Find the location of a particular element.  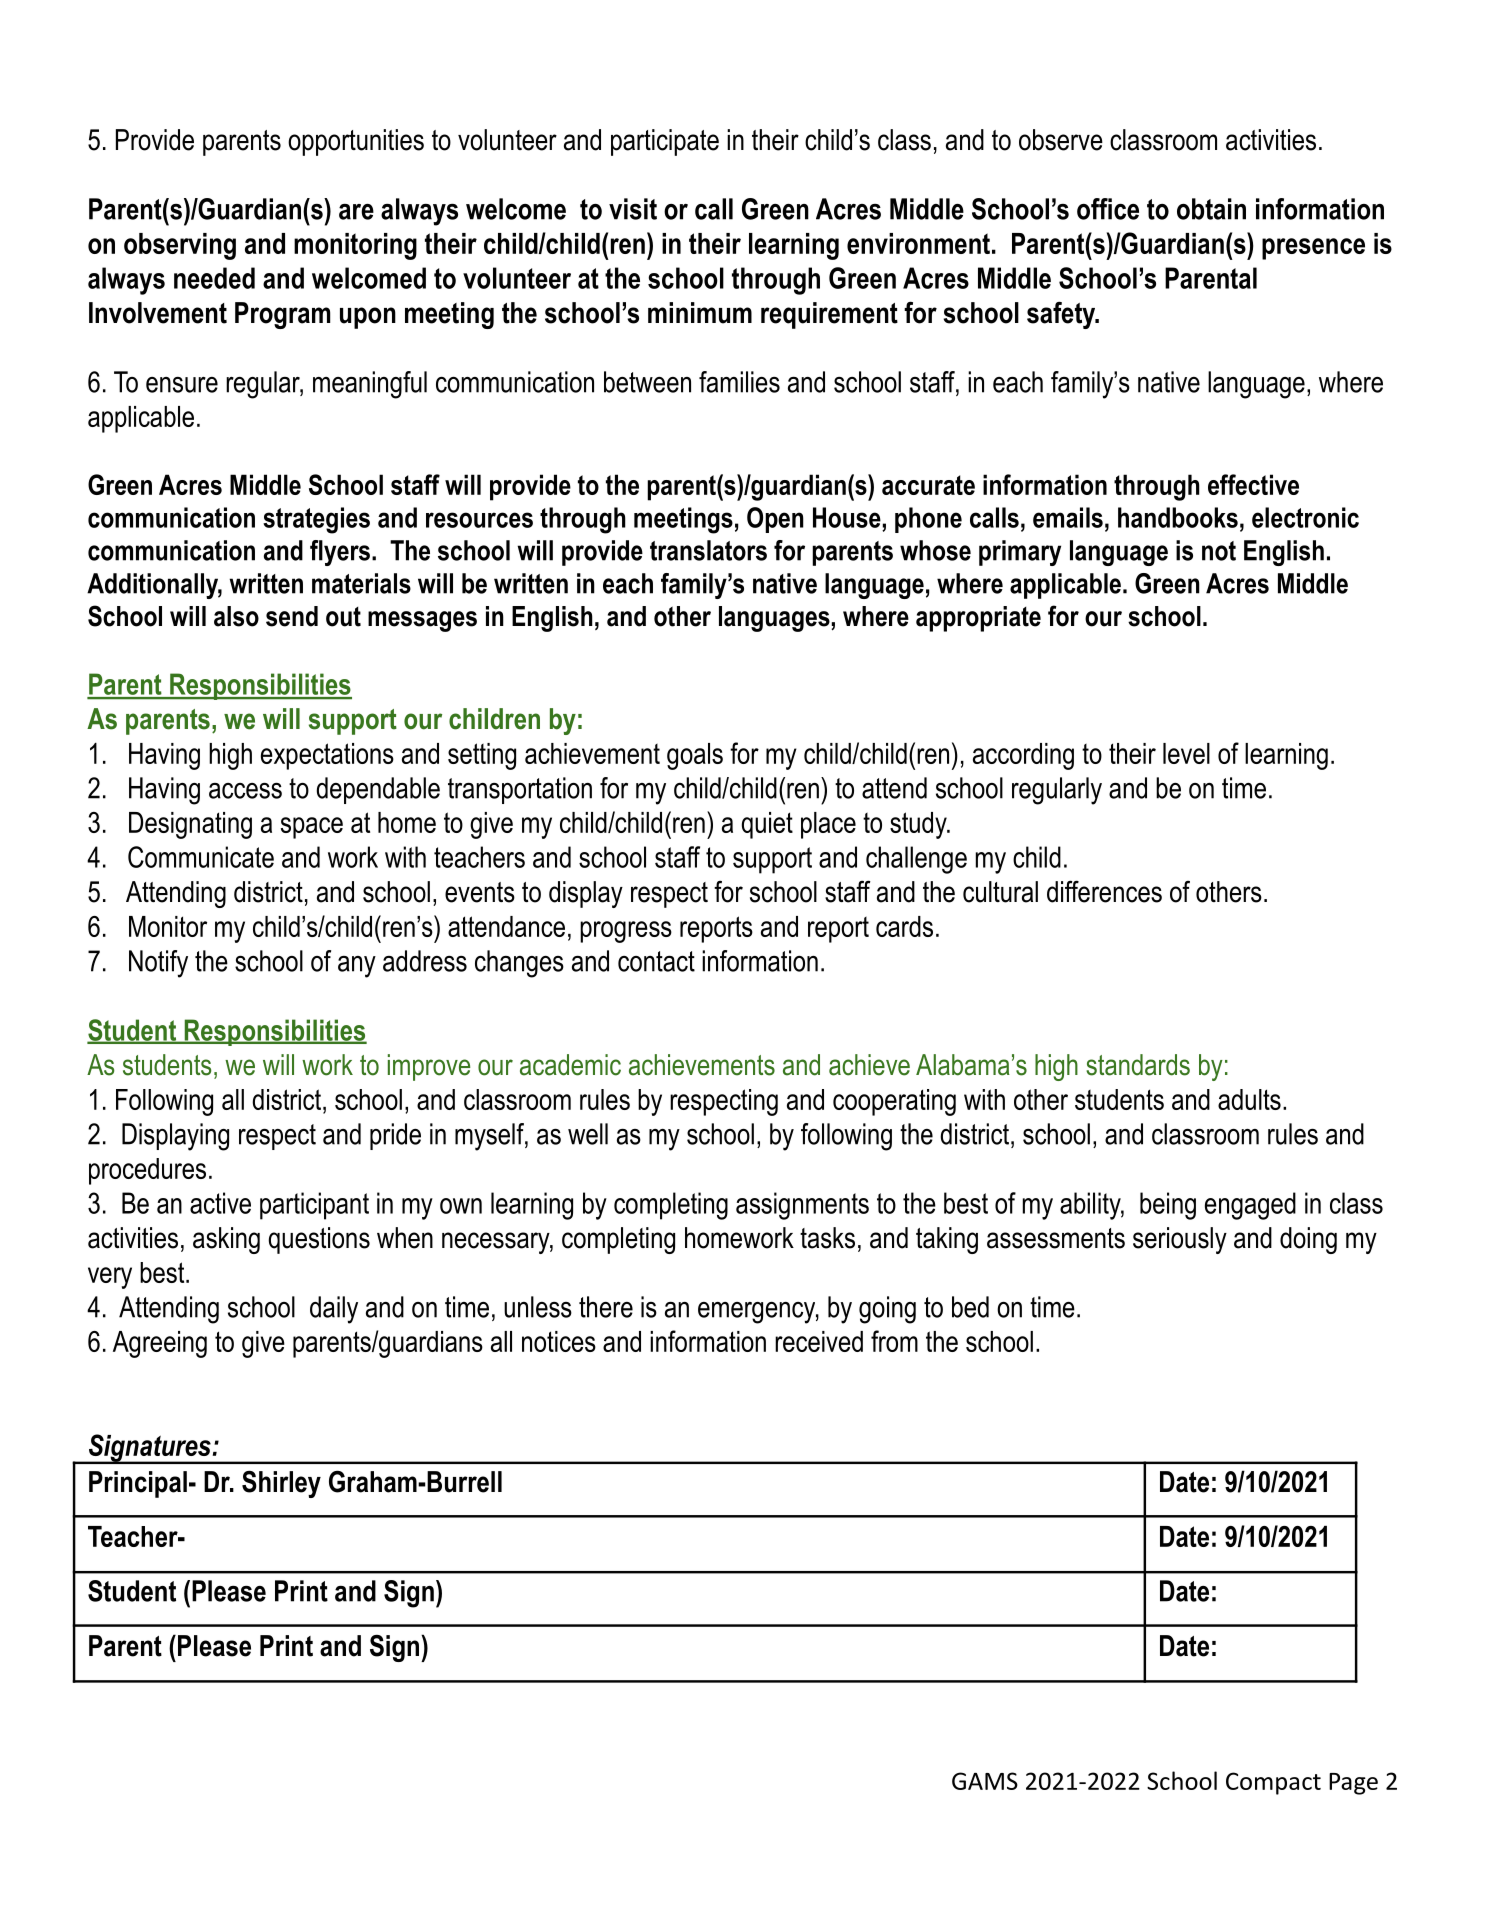

observing is located at coordinates (180, 246).
